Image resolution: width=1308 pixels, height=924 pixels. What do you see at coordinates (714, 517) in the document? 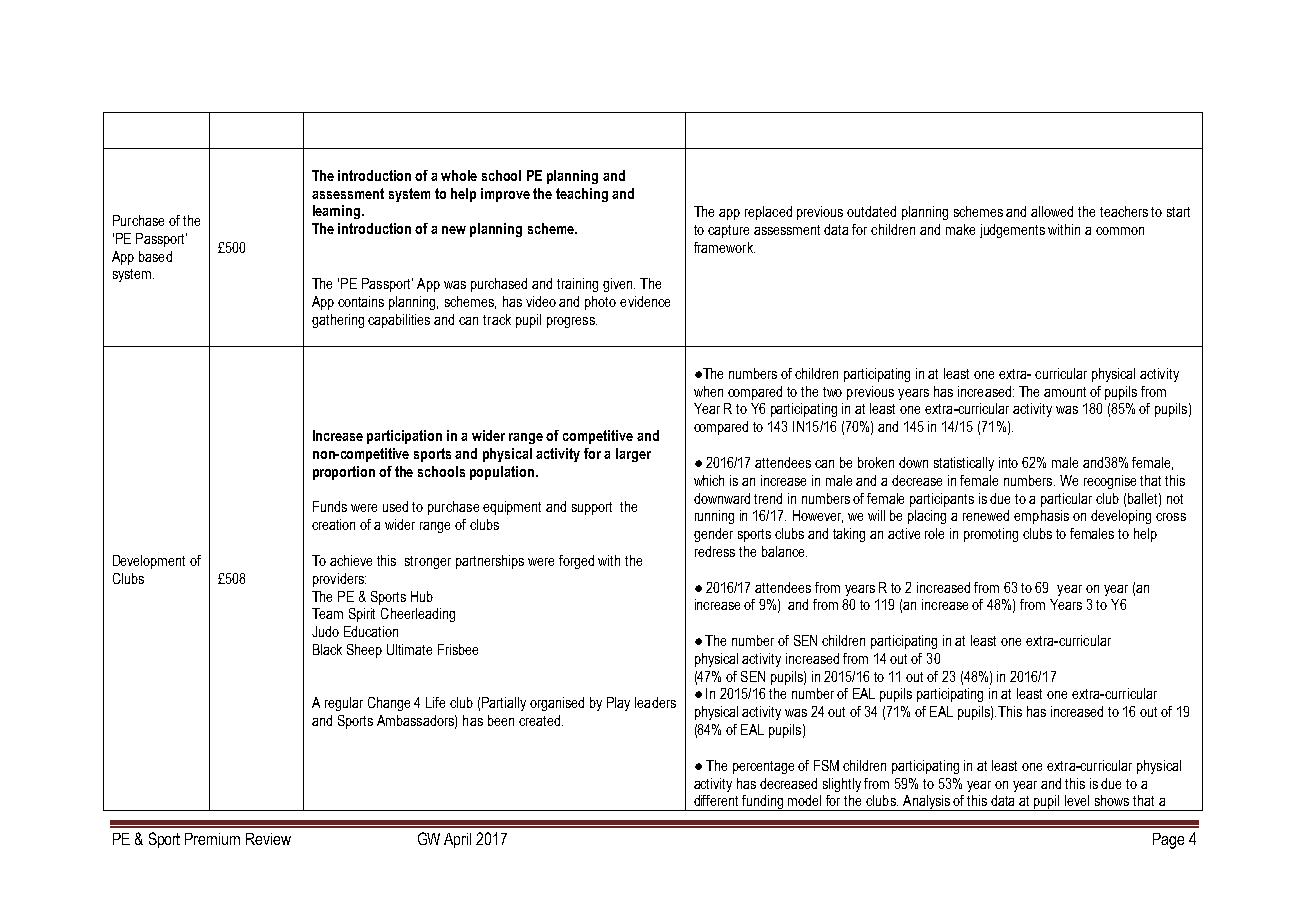
I see `running` at bounding box center [714, 517].
